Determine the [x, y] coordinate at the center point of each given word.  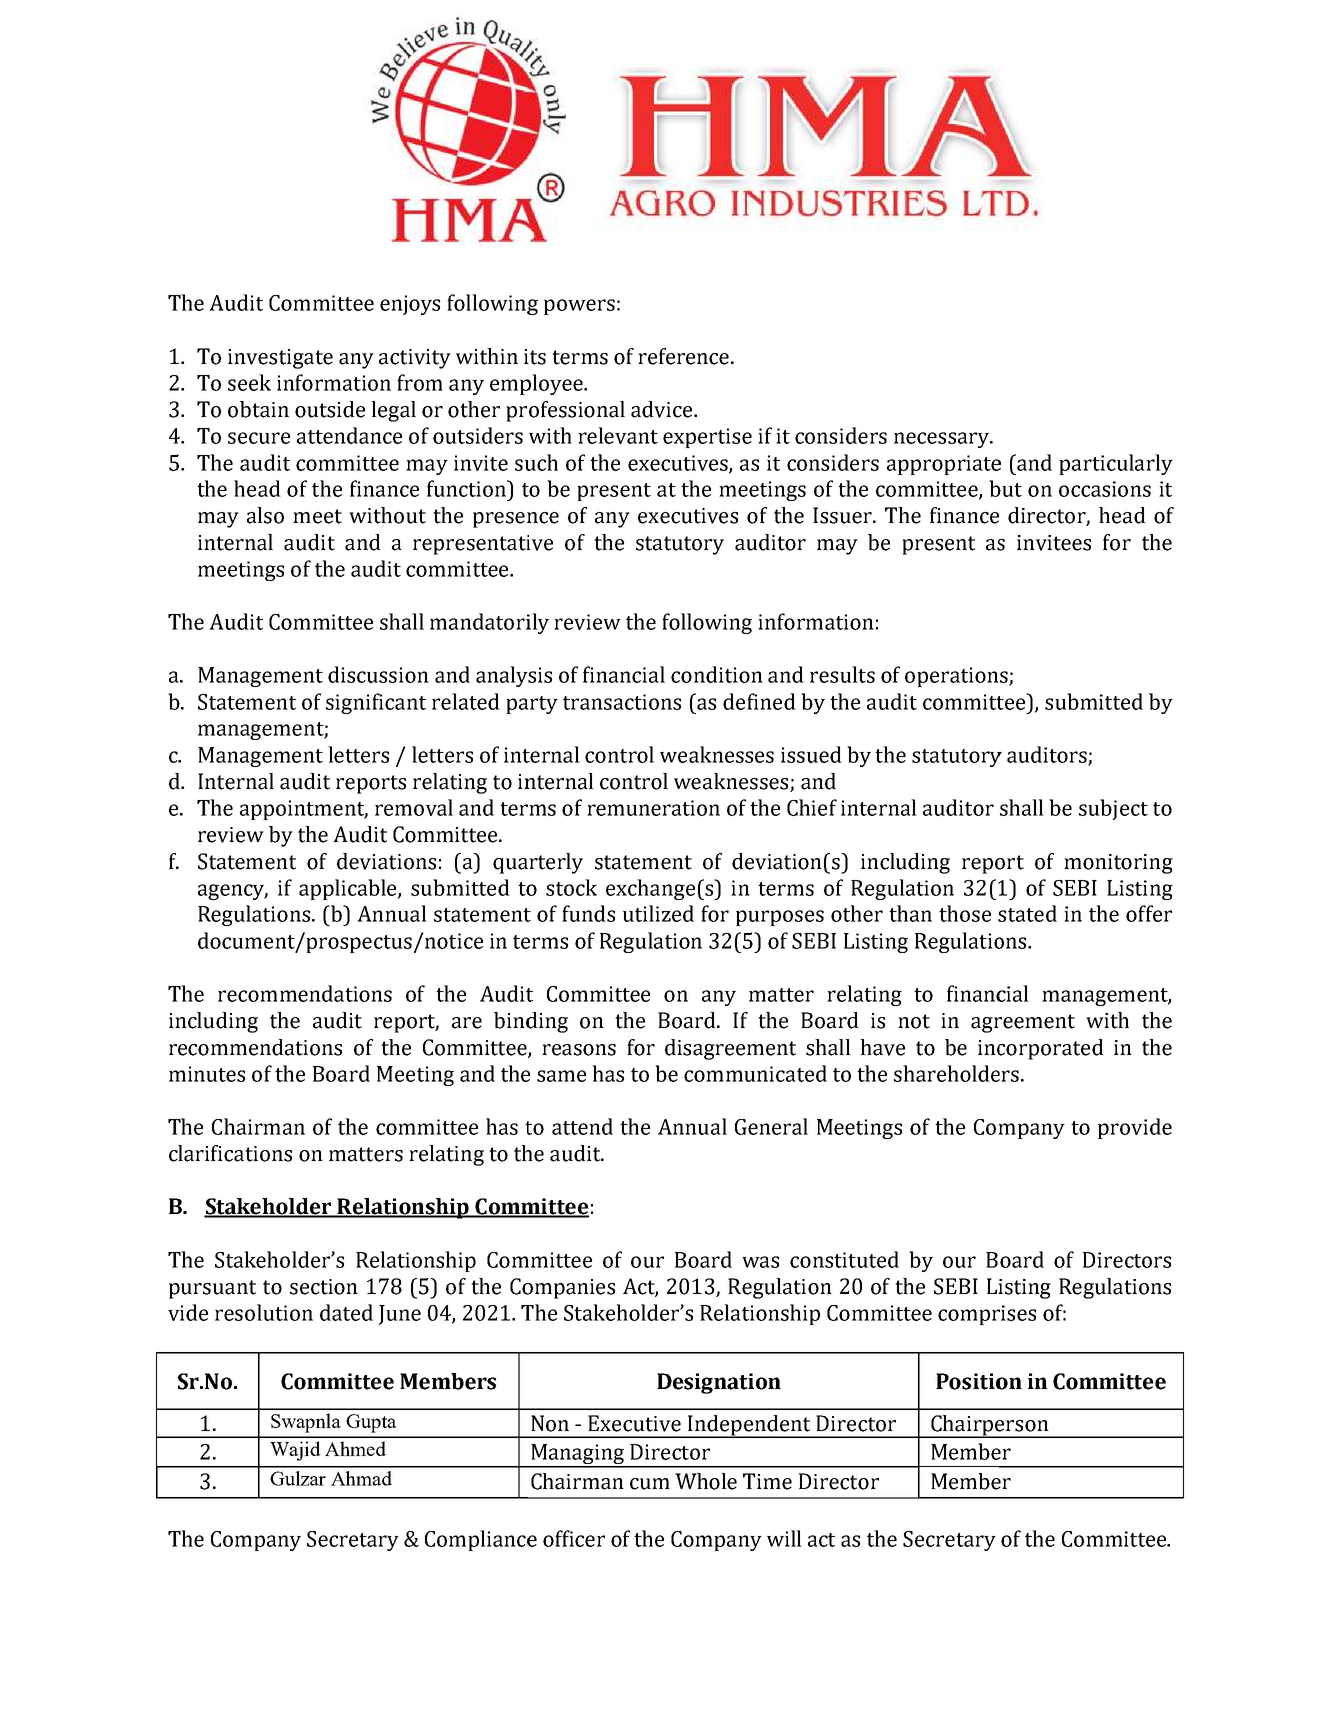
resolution [264, 1312]
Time [767, 1481]
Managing [578, 1455]
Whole [706, 1481]
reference [683, 356]
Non [550, 1423]
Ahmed [355, 1448]
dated [346, 1312]
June [400, 1315]
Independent [749, 1426]
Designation [719, 1383]
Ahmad [361, 1478]
